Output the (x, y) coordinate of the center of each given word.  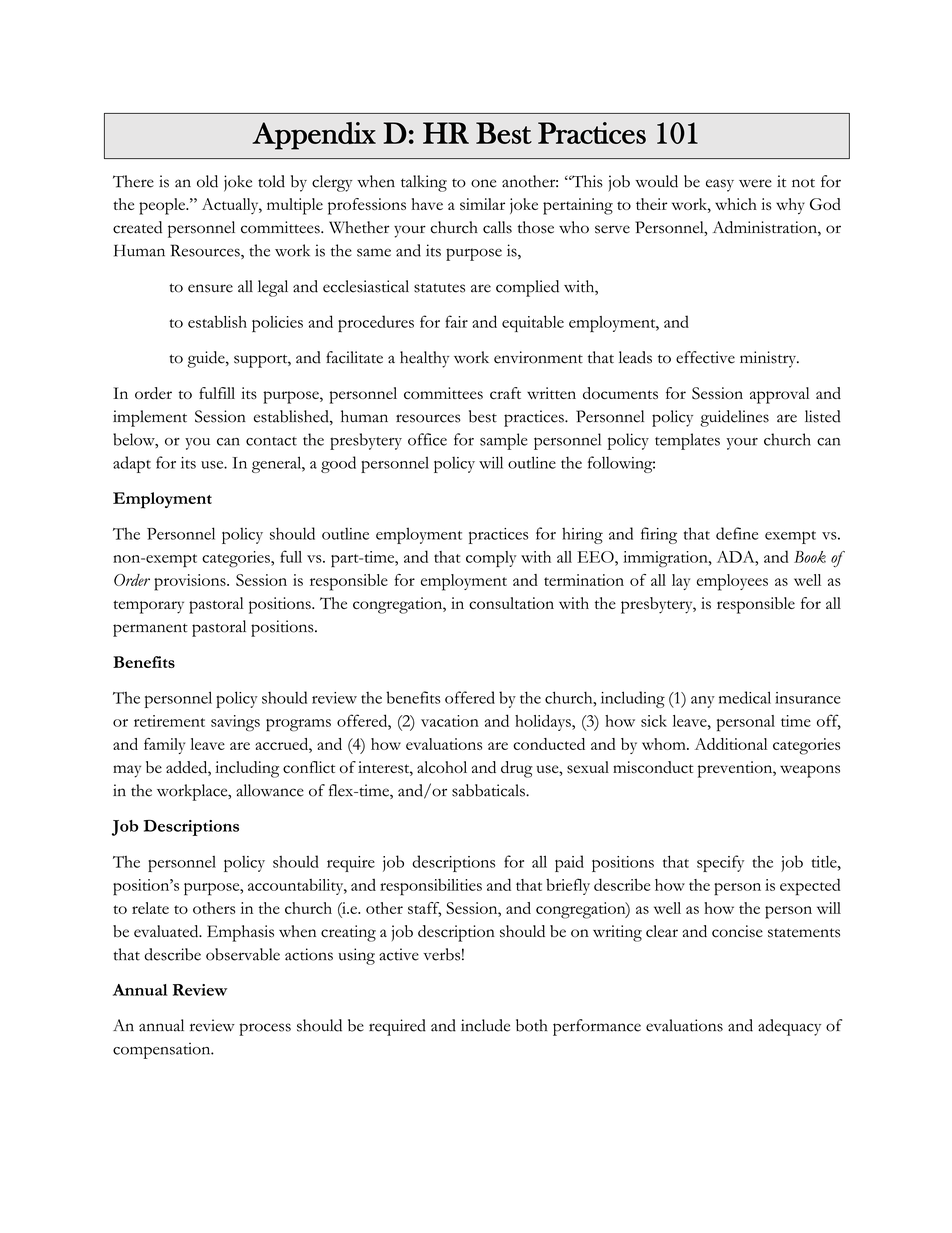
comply (491, 559)
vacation (450, 721)
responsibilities (431, 887)
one (483, 183)
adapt (132, 464)
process (265, 1029)
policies (277, 324)
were (755, 183)
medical (745, 697)
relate (150, 908)
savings (235, 723)
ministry (769, 359)
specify (720, 863)
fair (456, 321)
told (271, 181)
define (737, 533)
